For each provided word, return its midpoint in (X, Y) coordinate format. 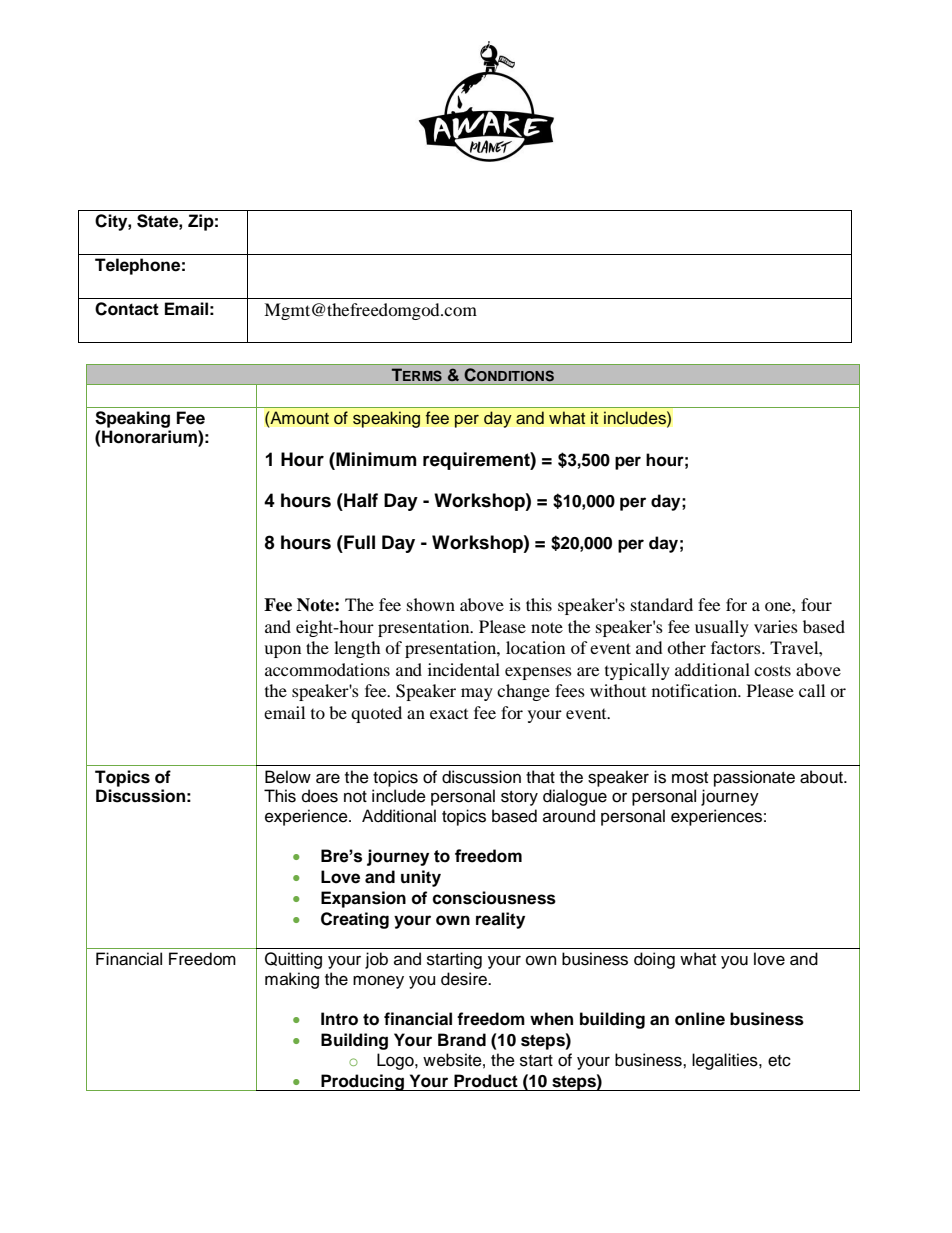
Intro (339, 1019)
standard (662, 604)
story (519, 798)
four (816, 604)
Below (288, 777)
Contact (127, 309)
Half (360, 500)
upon (282, 651)
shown (431, 604)
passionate (754, 778)
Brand (462, 1040)
